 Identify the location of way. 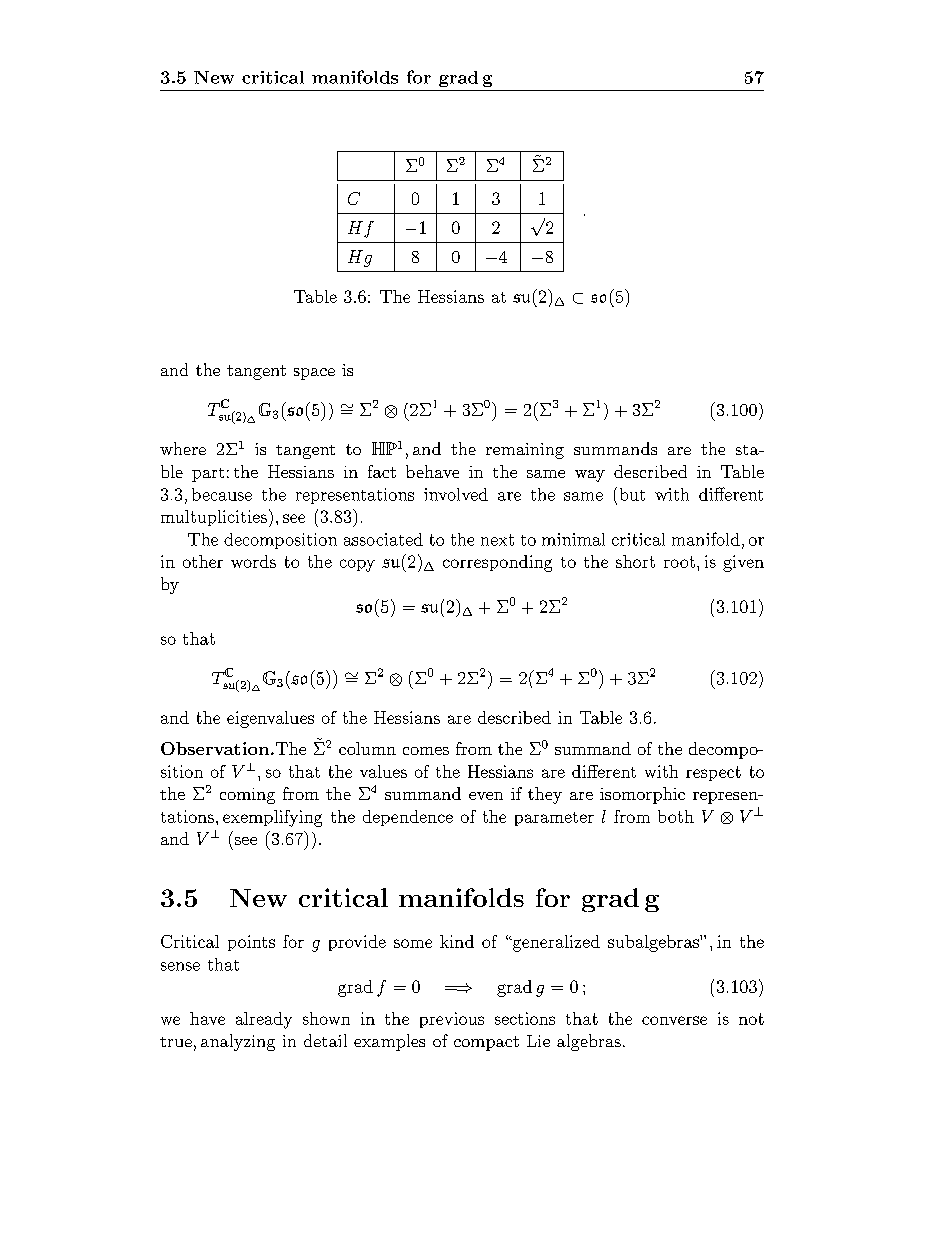
(590, 476).
